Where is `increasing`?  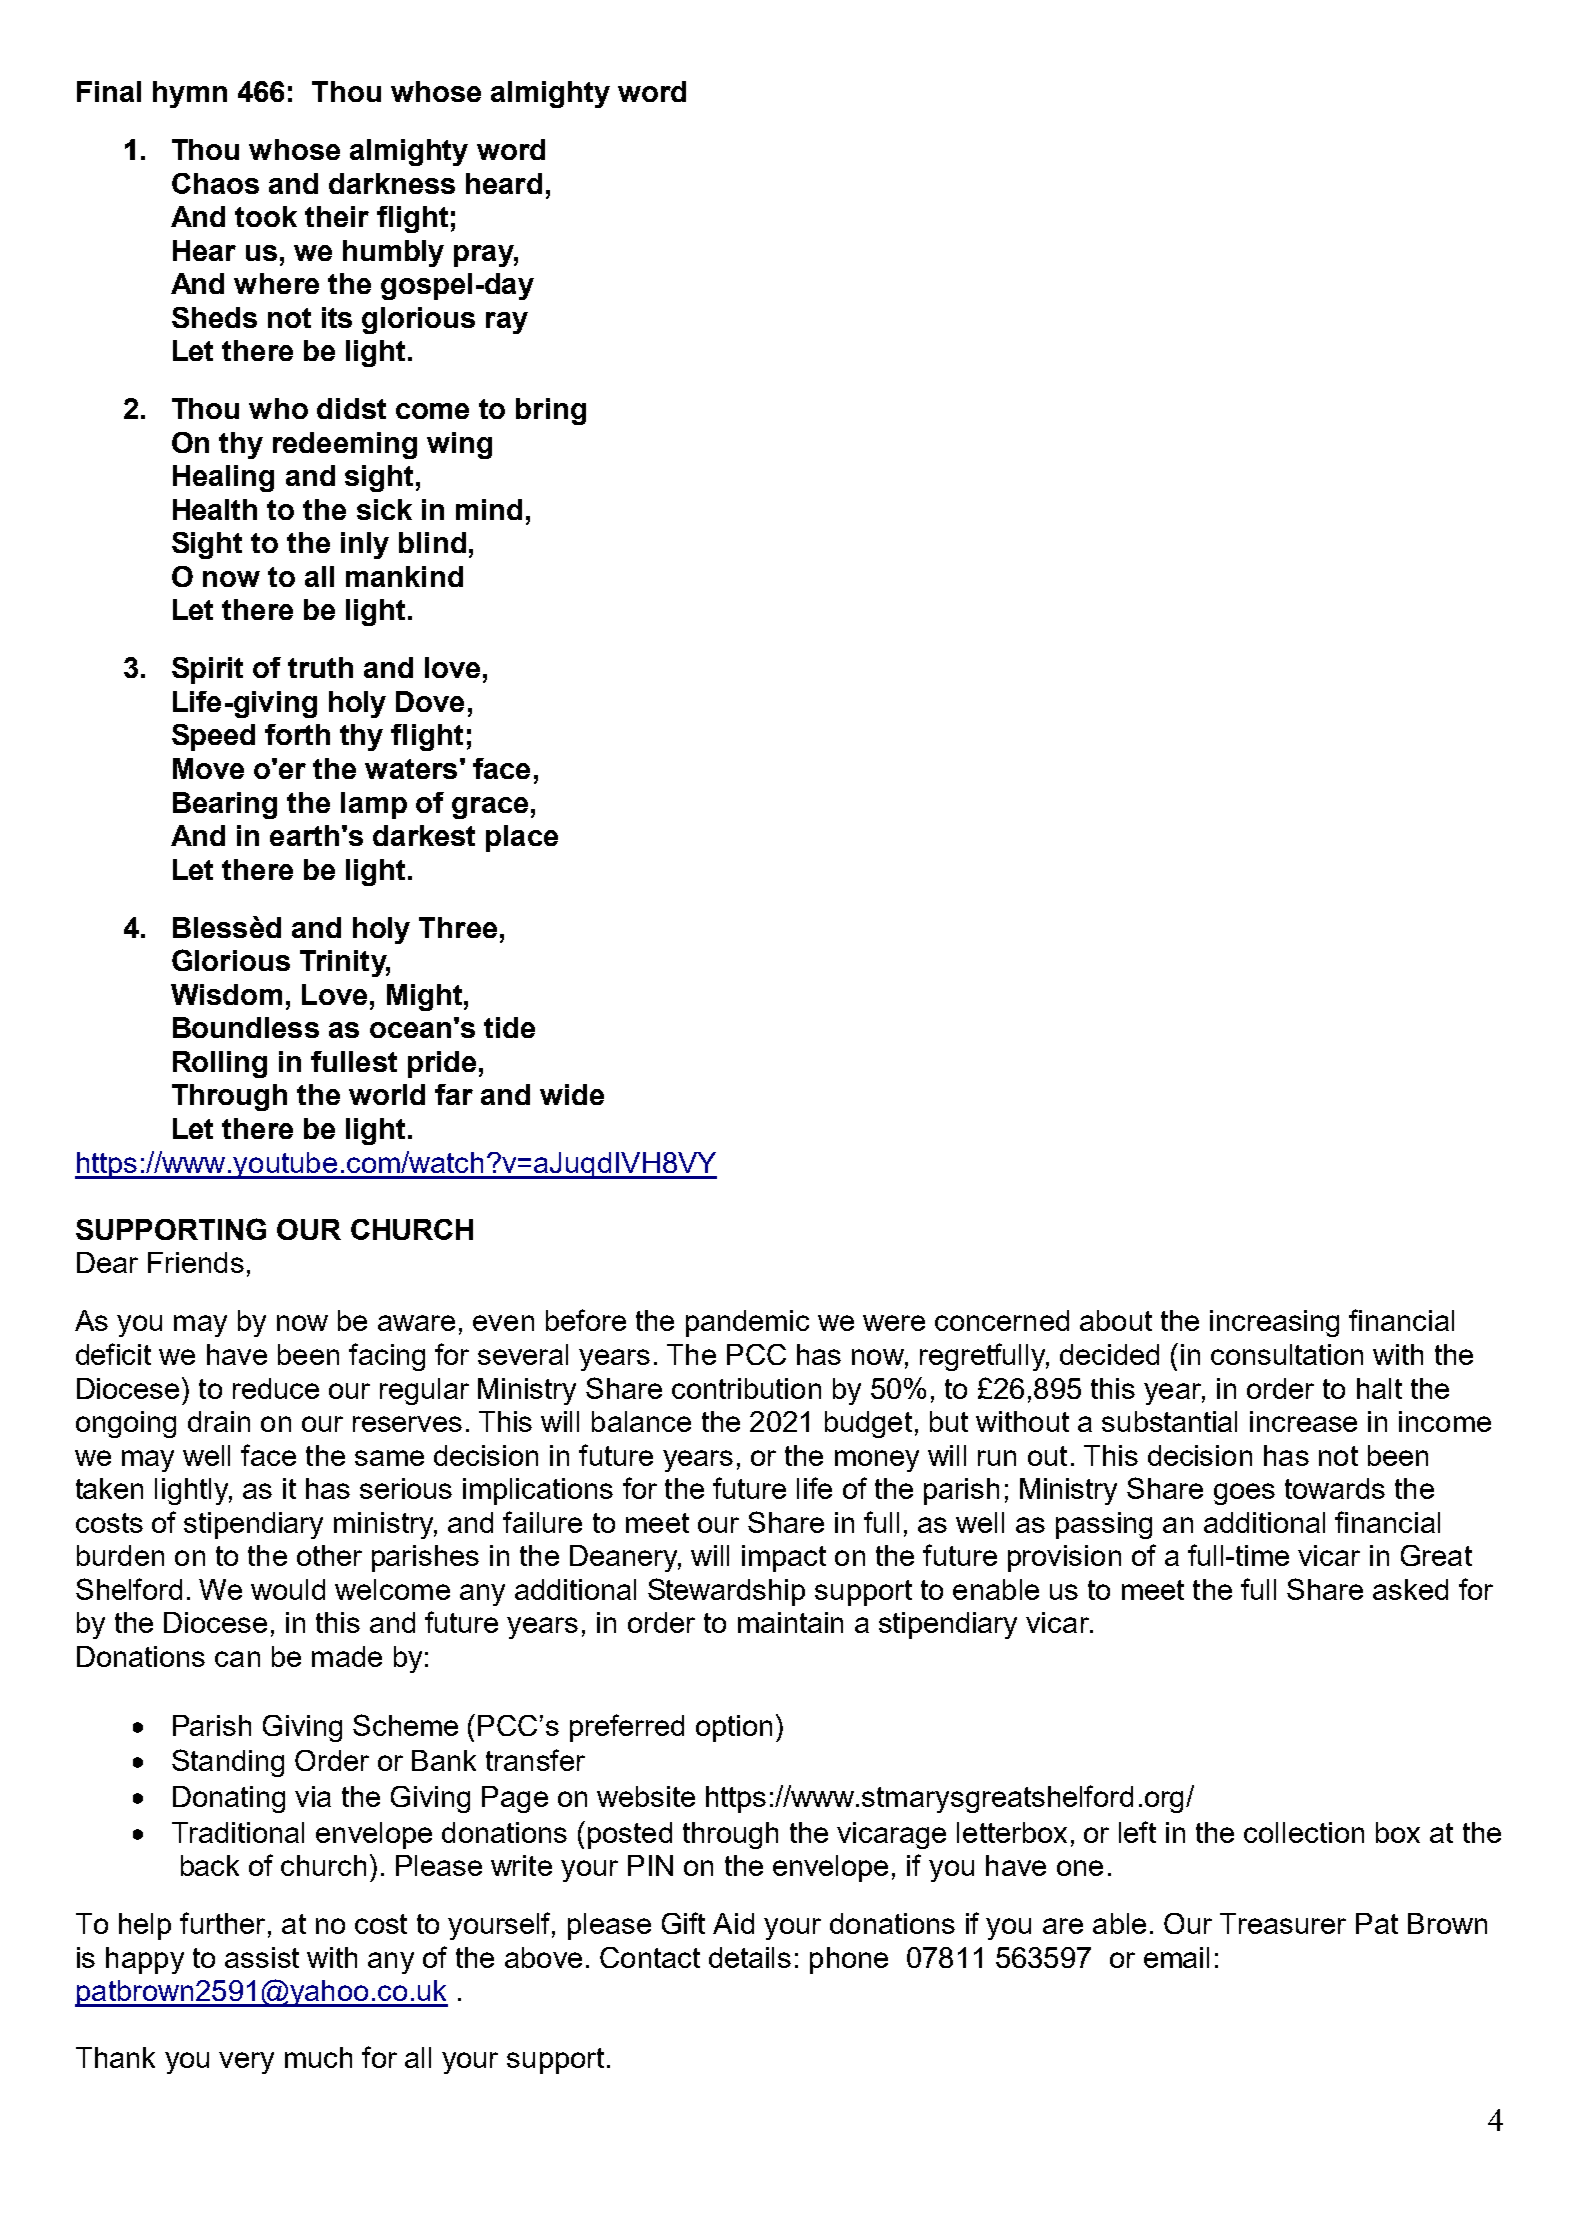 increasing is located at coordinates (1274, 1323).
